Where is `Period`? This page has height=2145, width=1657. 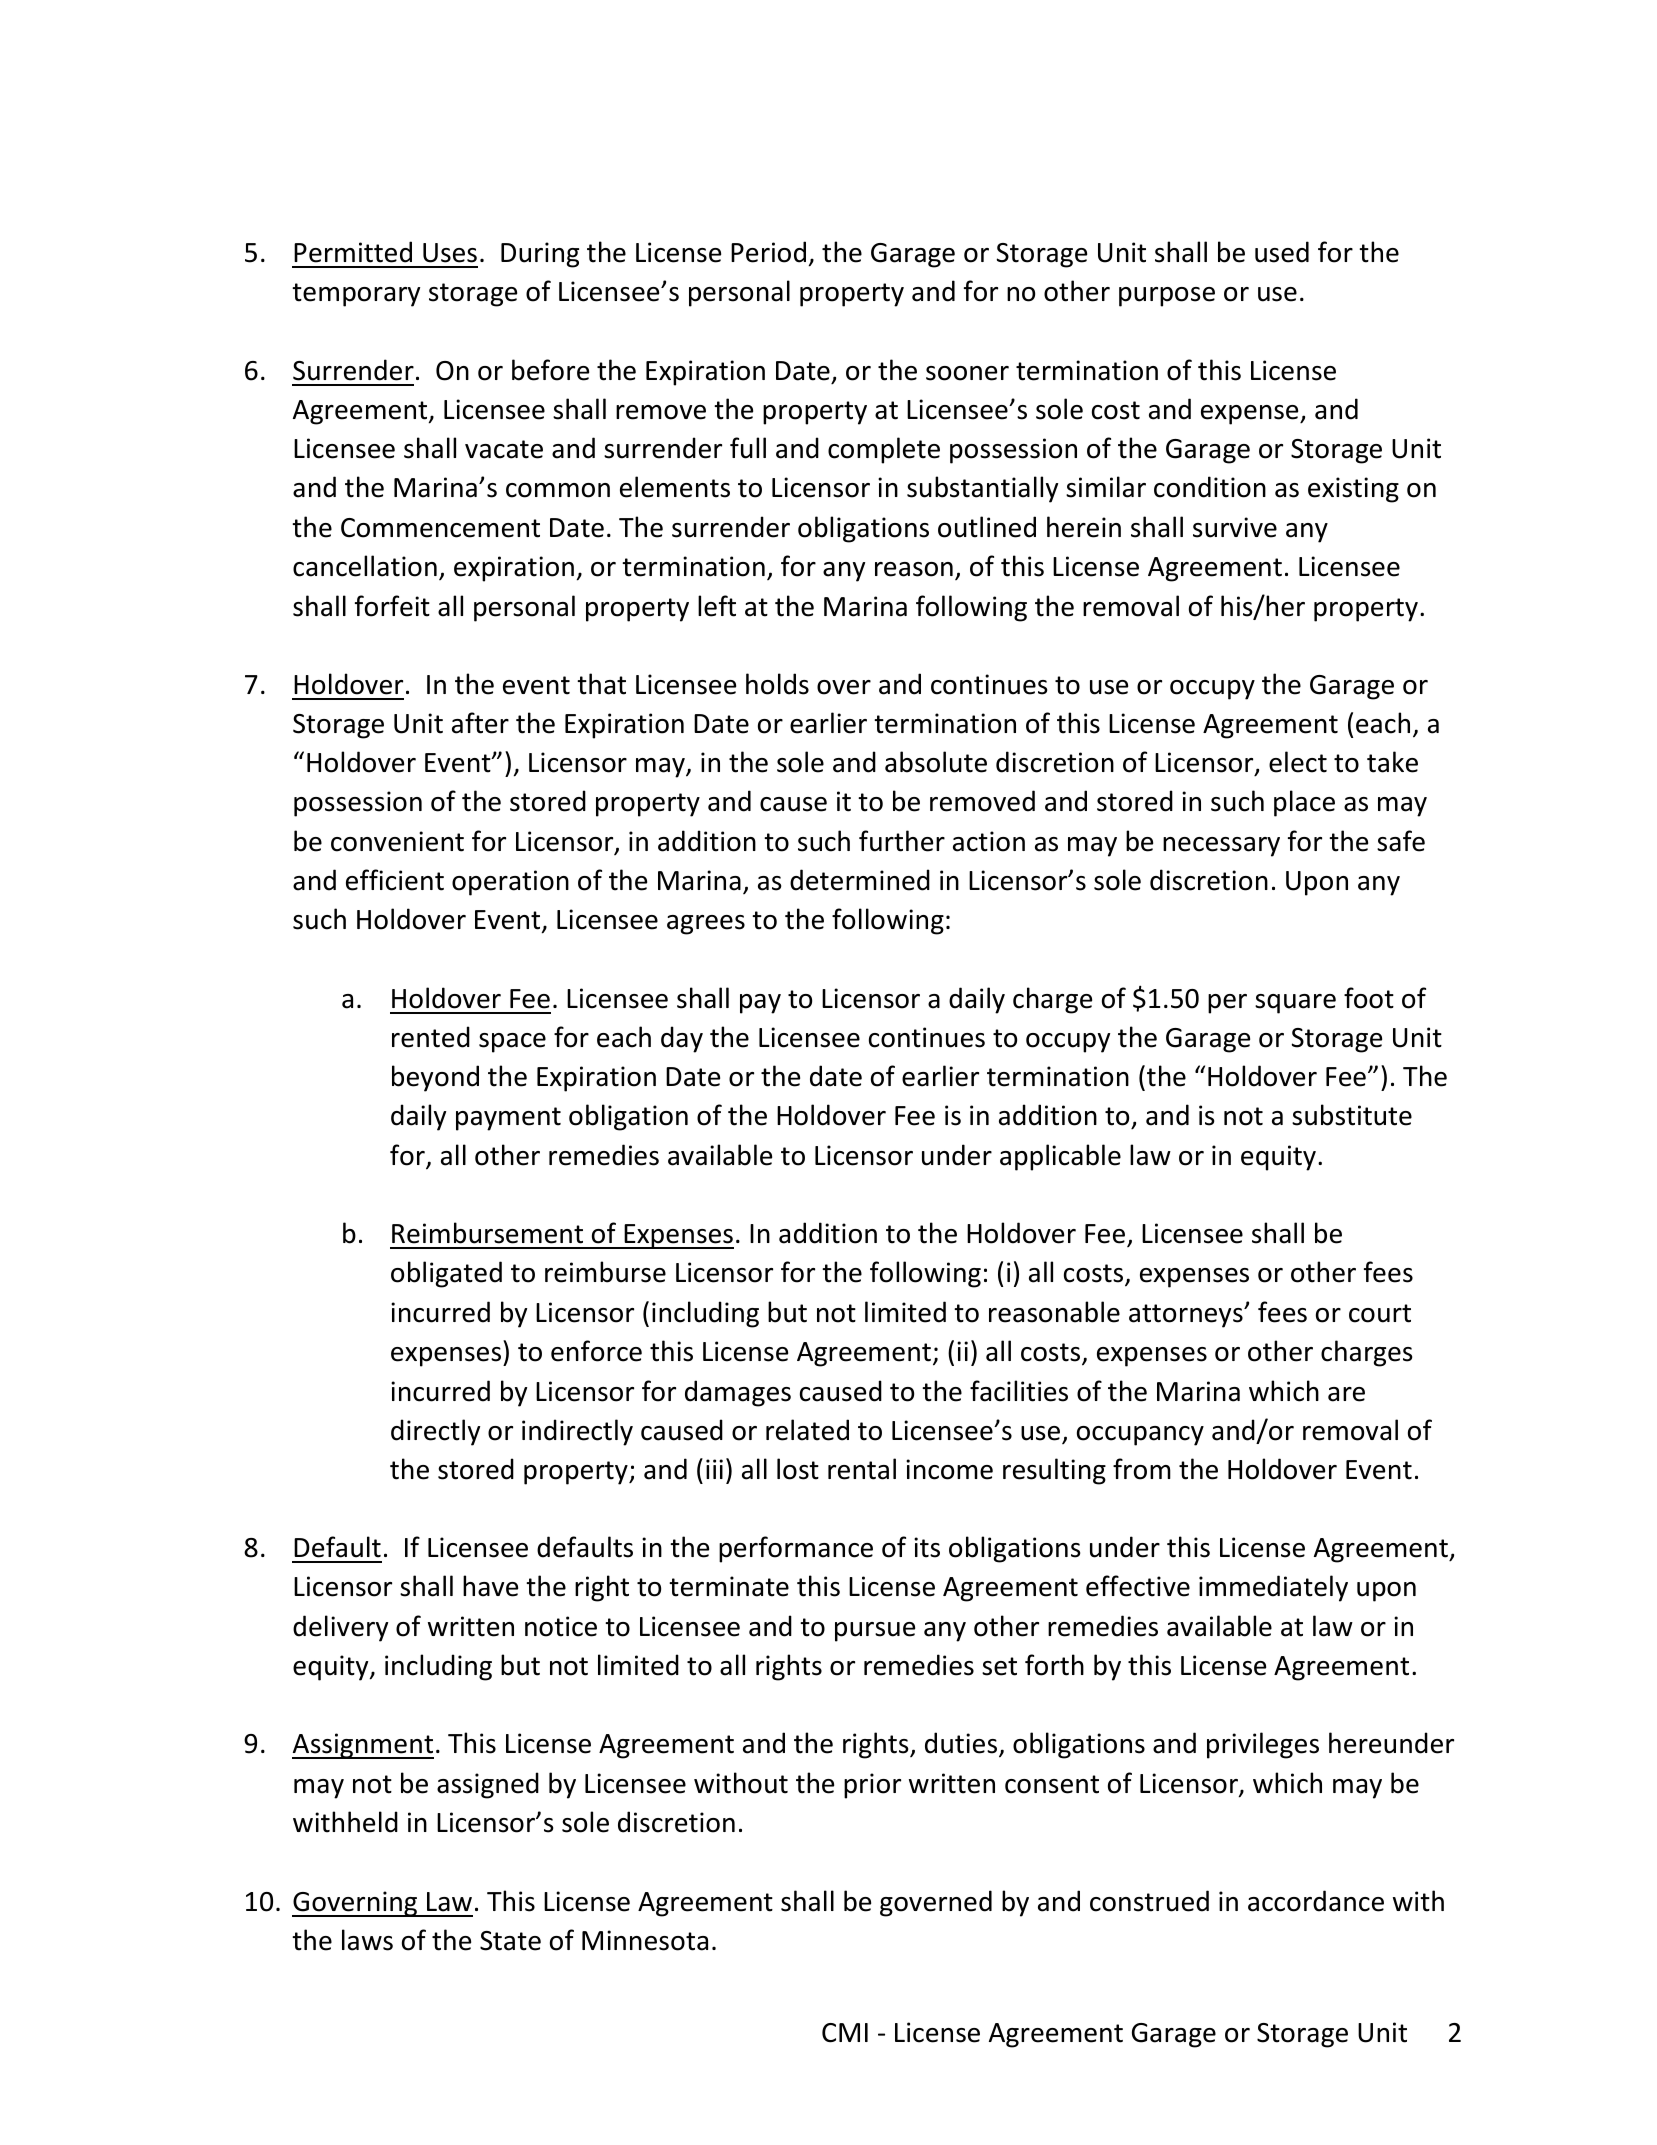
Period is located at coordinates (768, 252).
